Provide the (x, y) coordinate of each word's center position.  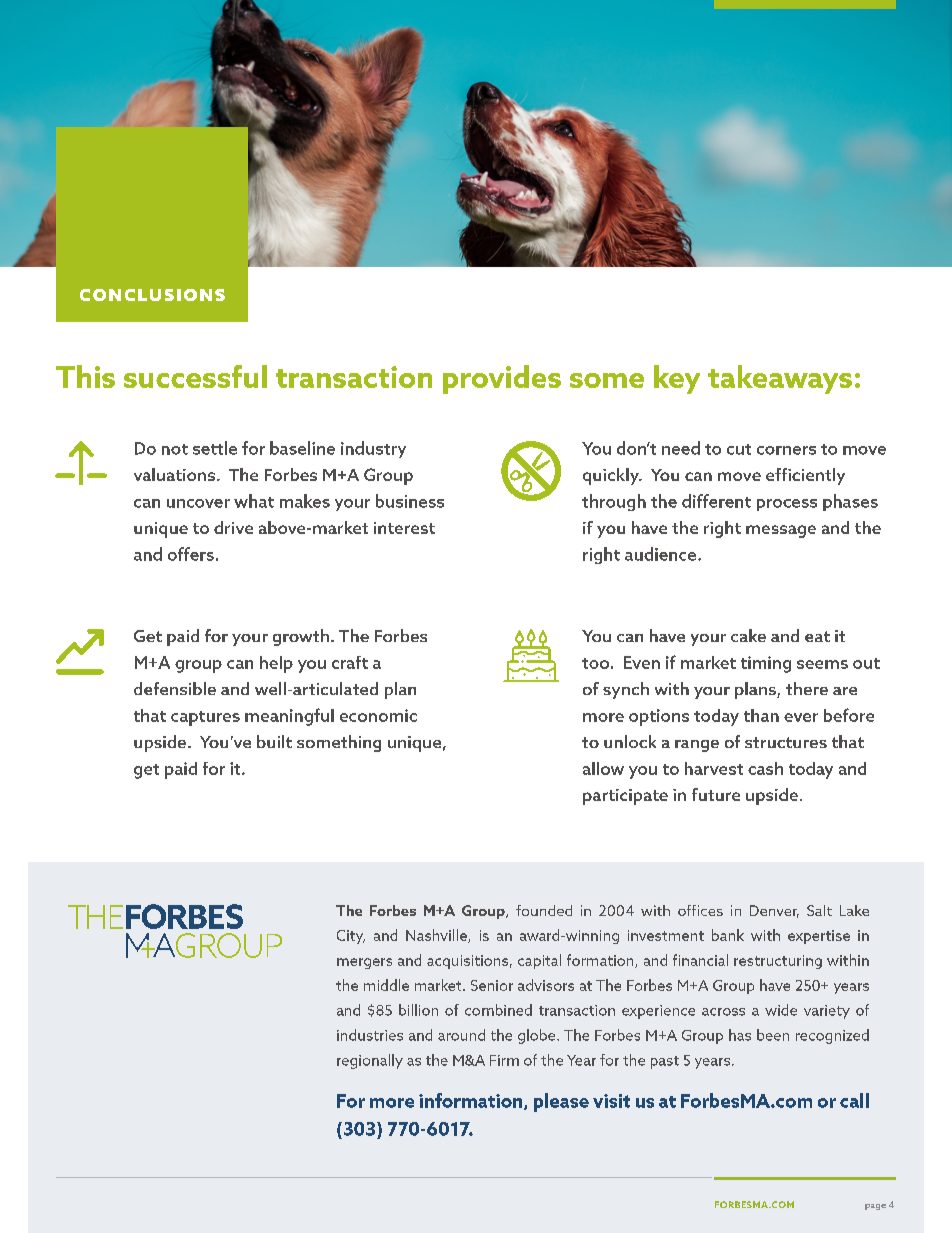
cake (748, 635)
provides (502, 379)
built (274, 741)
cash (765, 768)
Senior (492, 985)
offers (191, 554)
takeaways (780, 379)
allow (603, 768)
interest (404, 528)
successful (195, 376)
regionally (370, 1061)
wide (781, 1010)
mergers (364, 963)
